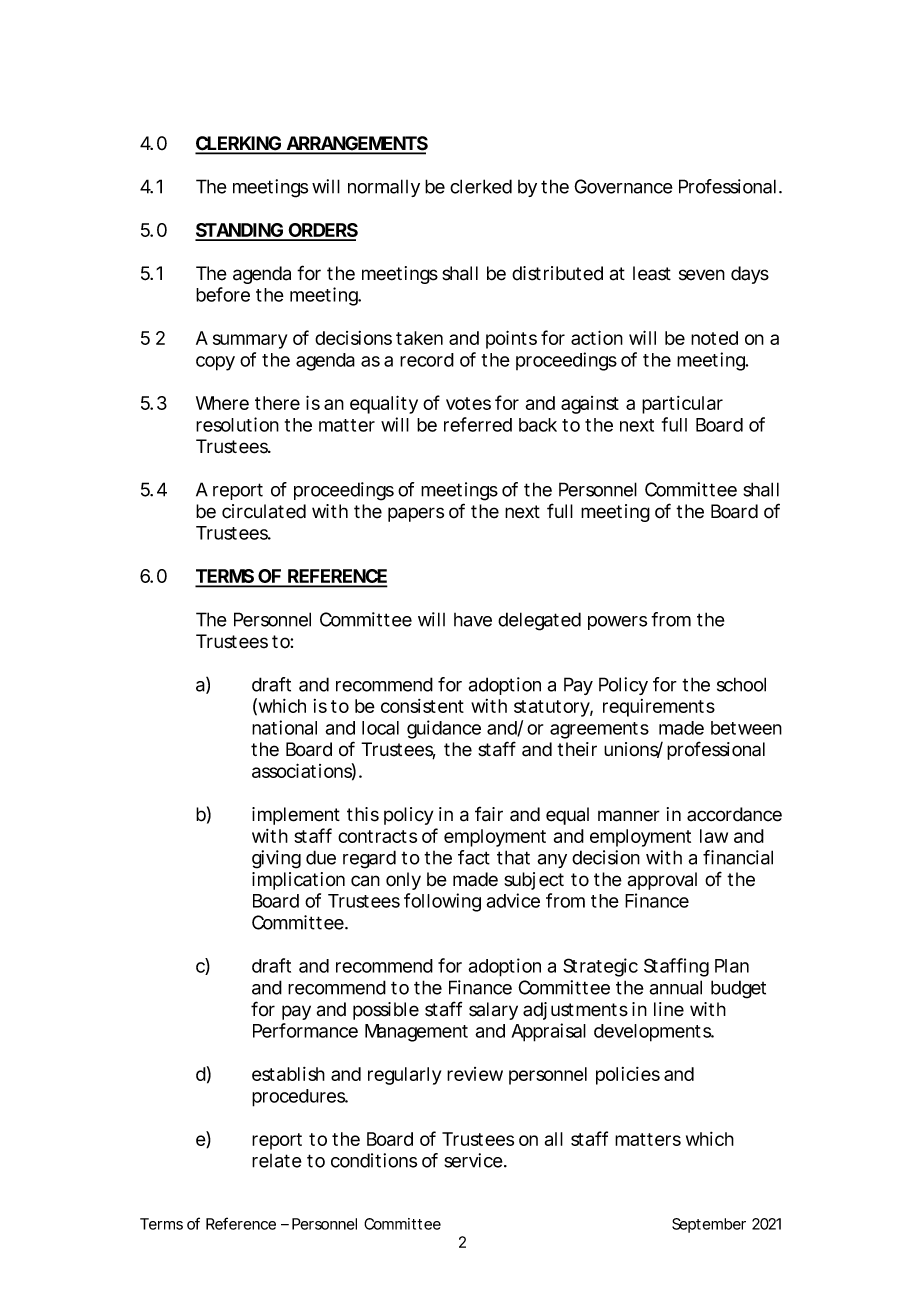 This screenshot has height=1308, width=924. What do you see at coordinates (557, 273) in the screenshot?
I see `distributed` at bounding box center [557, 273].
